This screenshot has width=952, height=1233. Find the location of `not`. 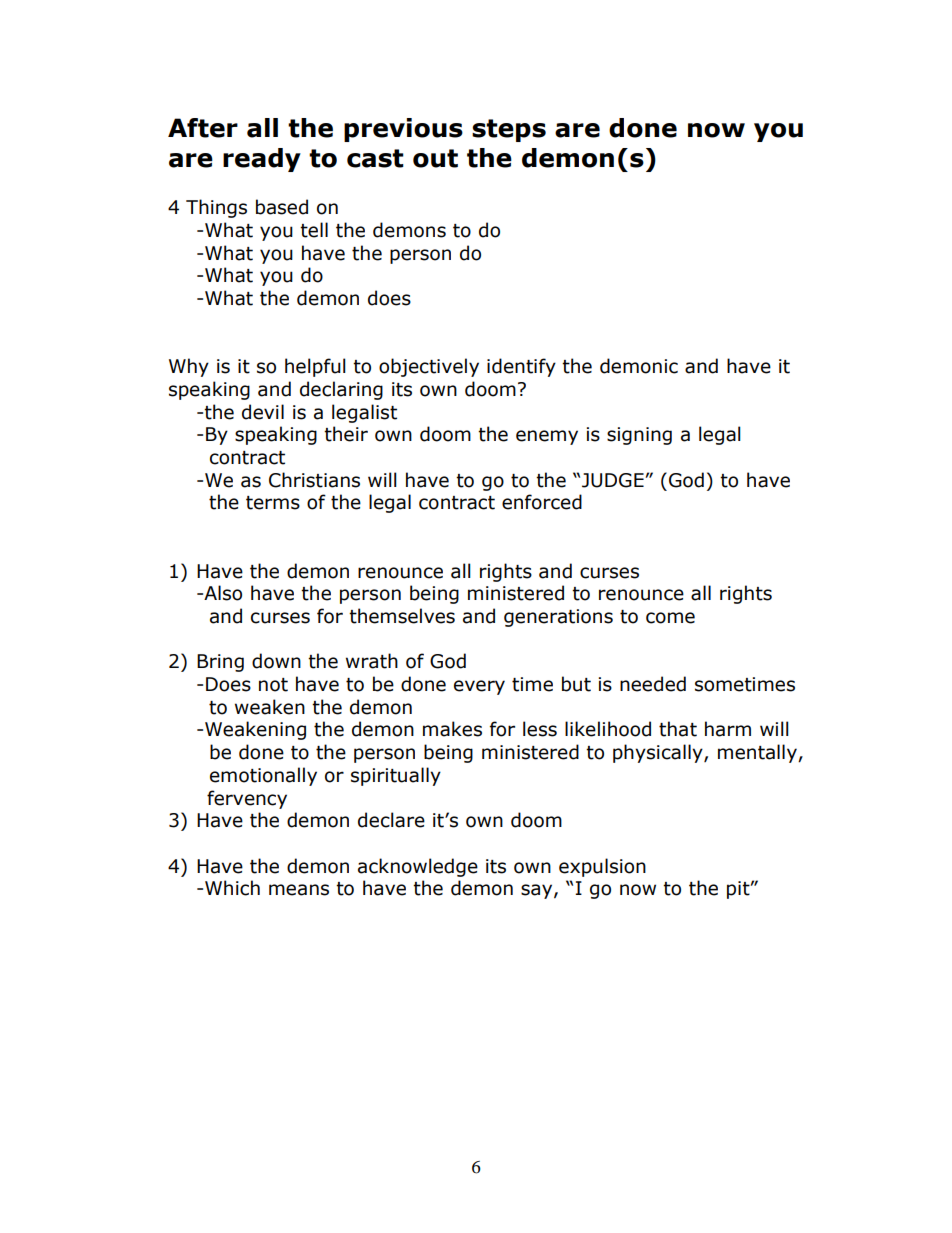

not is located at coordinates (273, 685).
